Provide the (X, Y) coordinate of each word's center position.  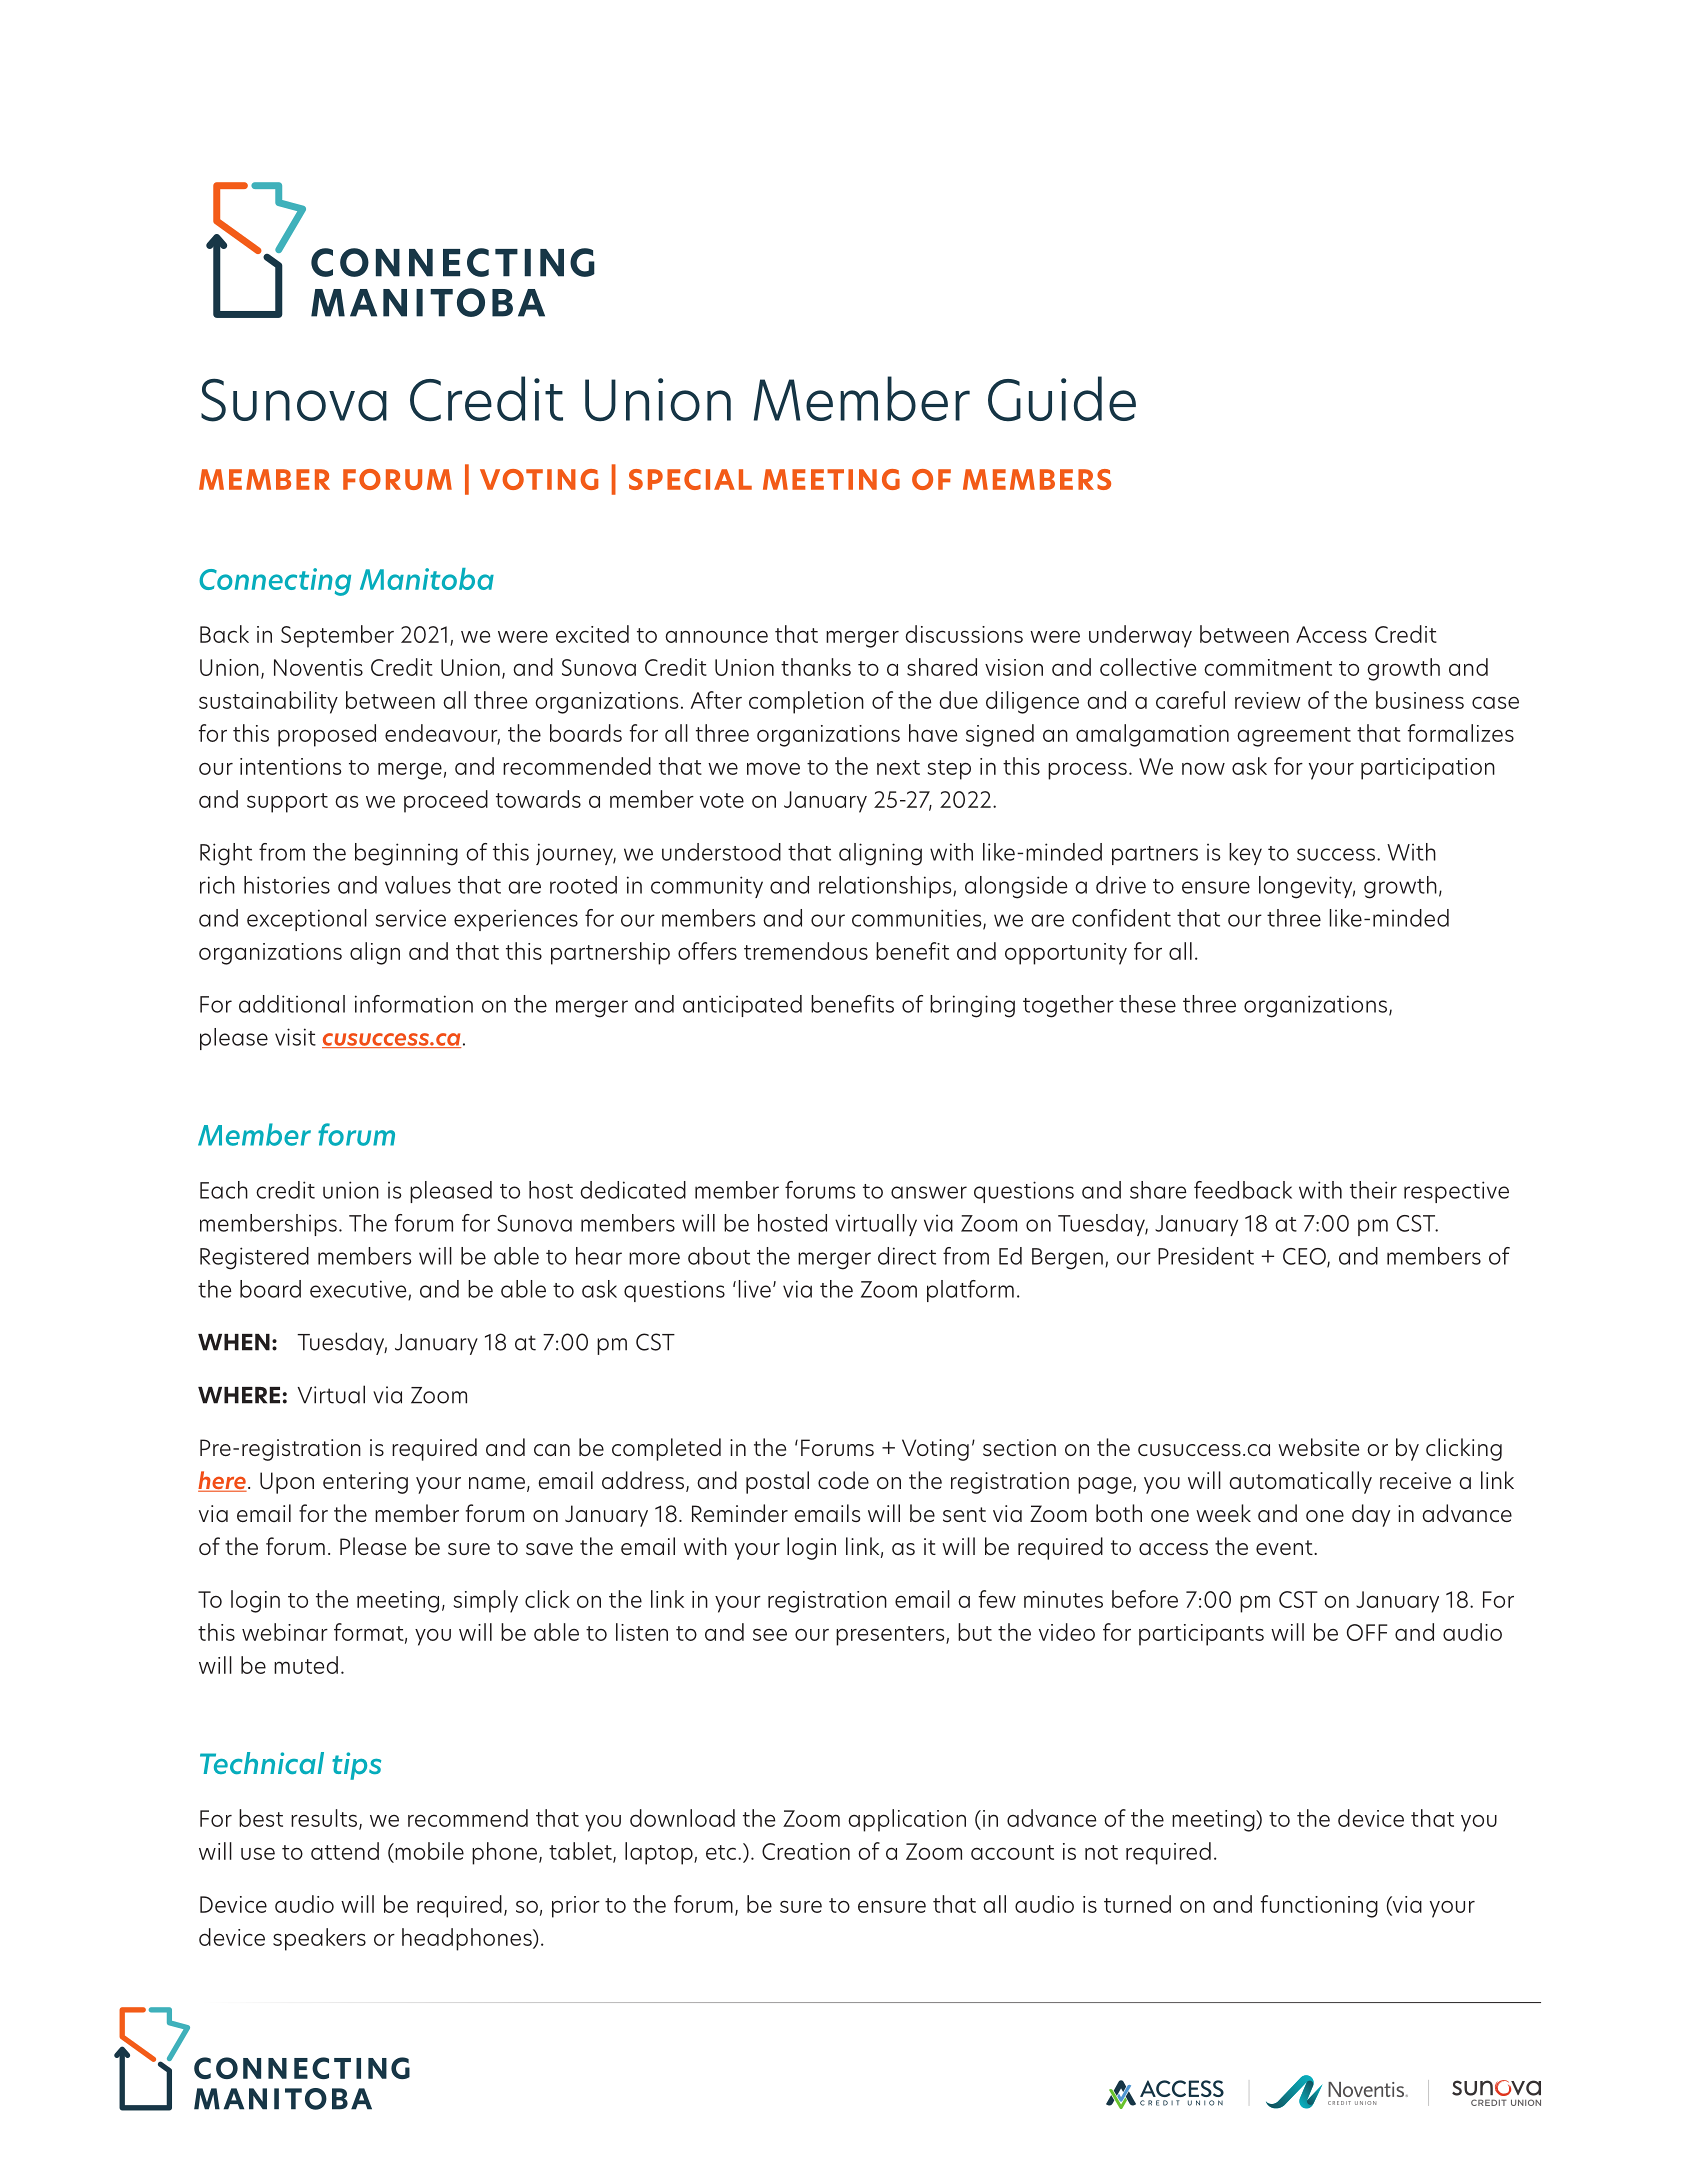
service (411, 918)
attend (345, 1851)
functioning (1319, 1906)
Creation (806, 1851)
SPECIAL (690, 479)
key (1245, 854)
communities (918, 919)
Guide (1062, 398)
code (843, 1480)
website (1318, 1447)
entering (365, 1483)
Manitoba (427, 579)
